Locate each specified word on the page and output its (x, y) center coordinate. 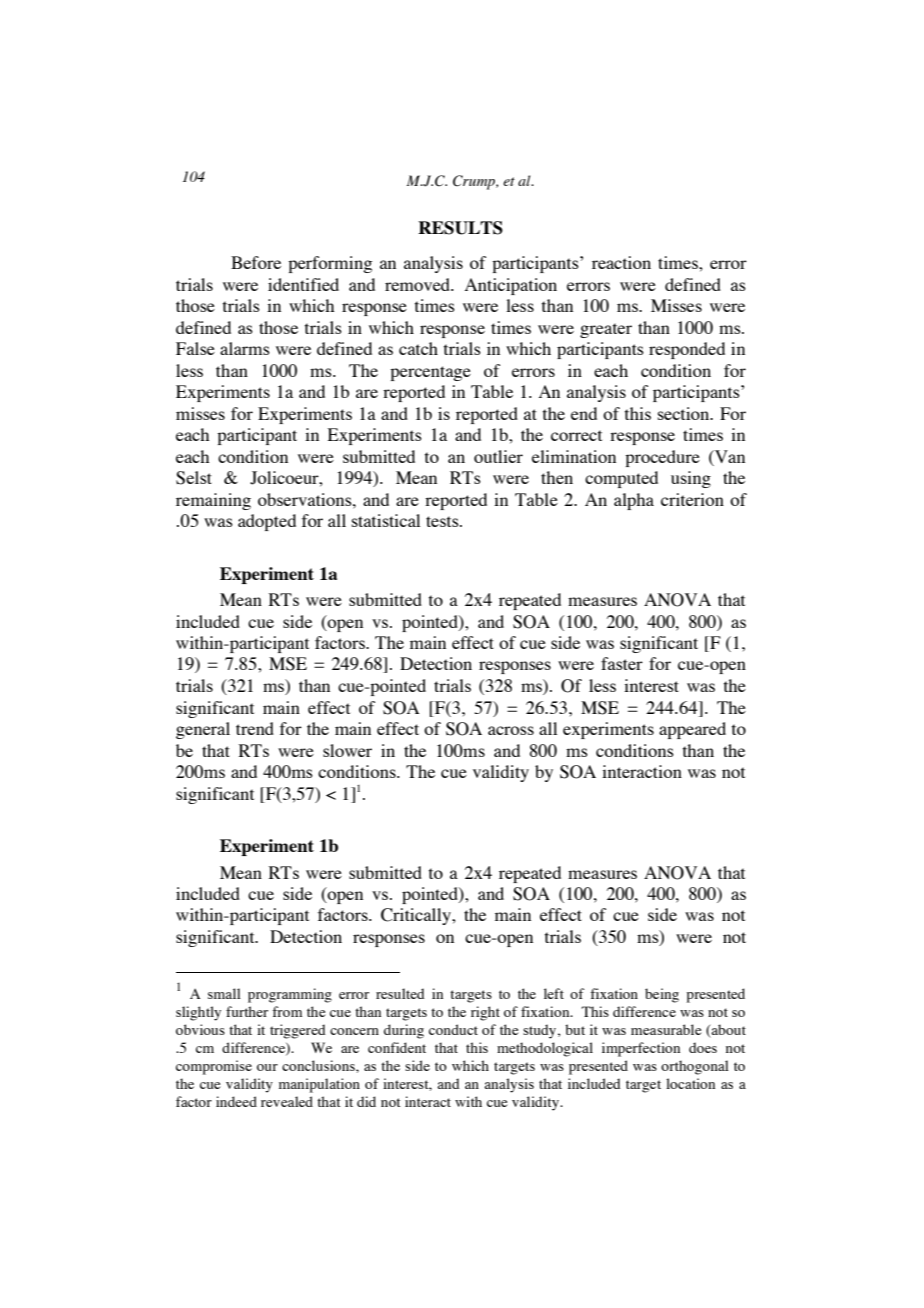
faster (622, 663)
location (690, 1083)
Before (256, 262)
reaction (621, 262)
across (511, 730)
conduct (453, 1029)
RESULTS (460, 228)
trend (255, 728)
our (267, 1067)
